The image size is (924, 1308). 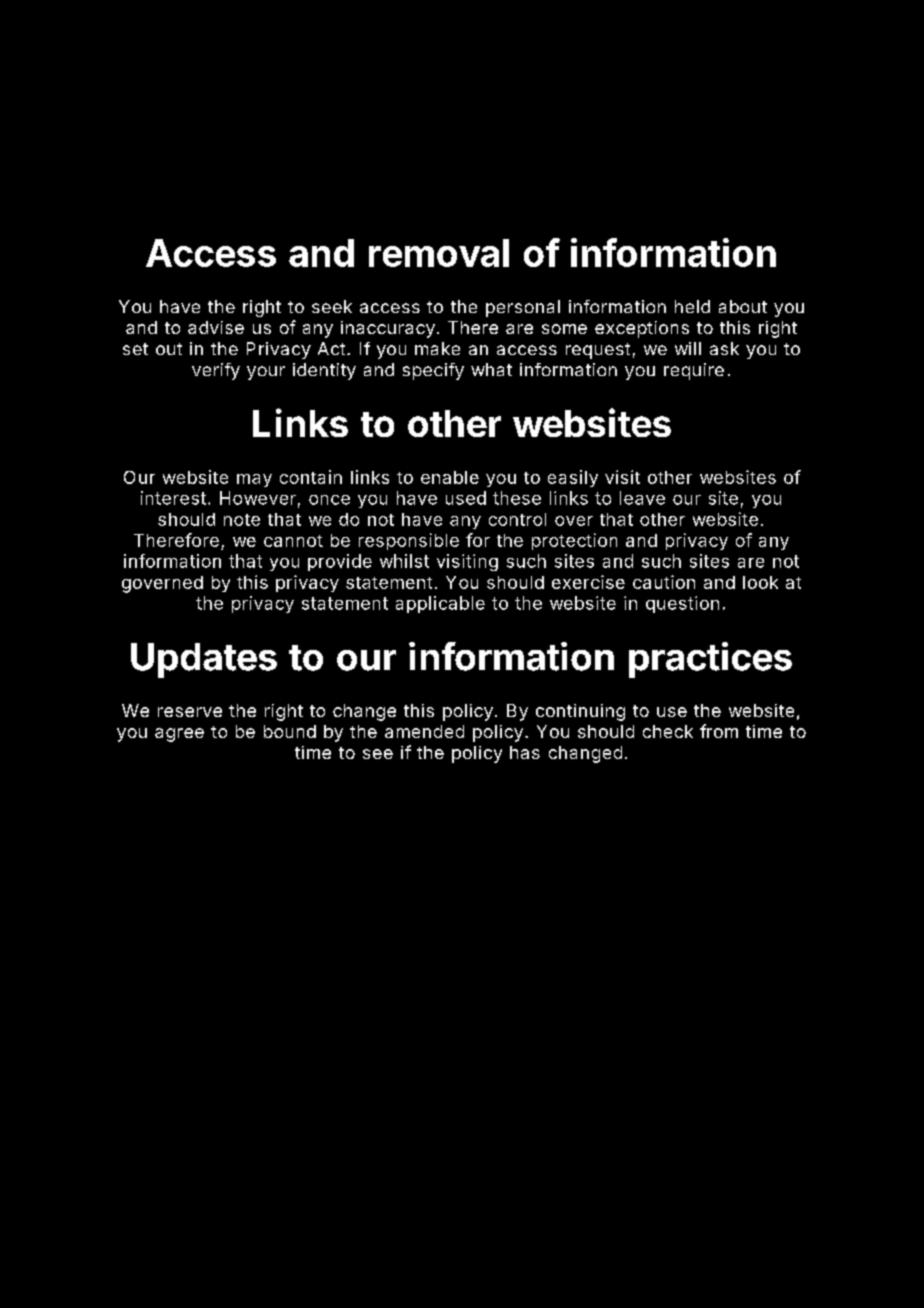 What do you see at coordinates (440, 604) in the image?
I see `applicable` at bounding box center [440, 604].
